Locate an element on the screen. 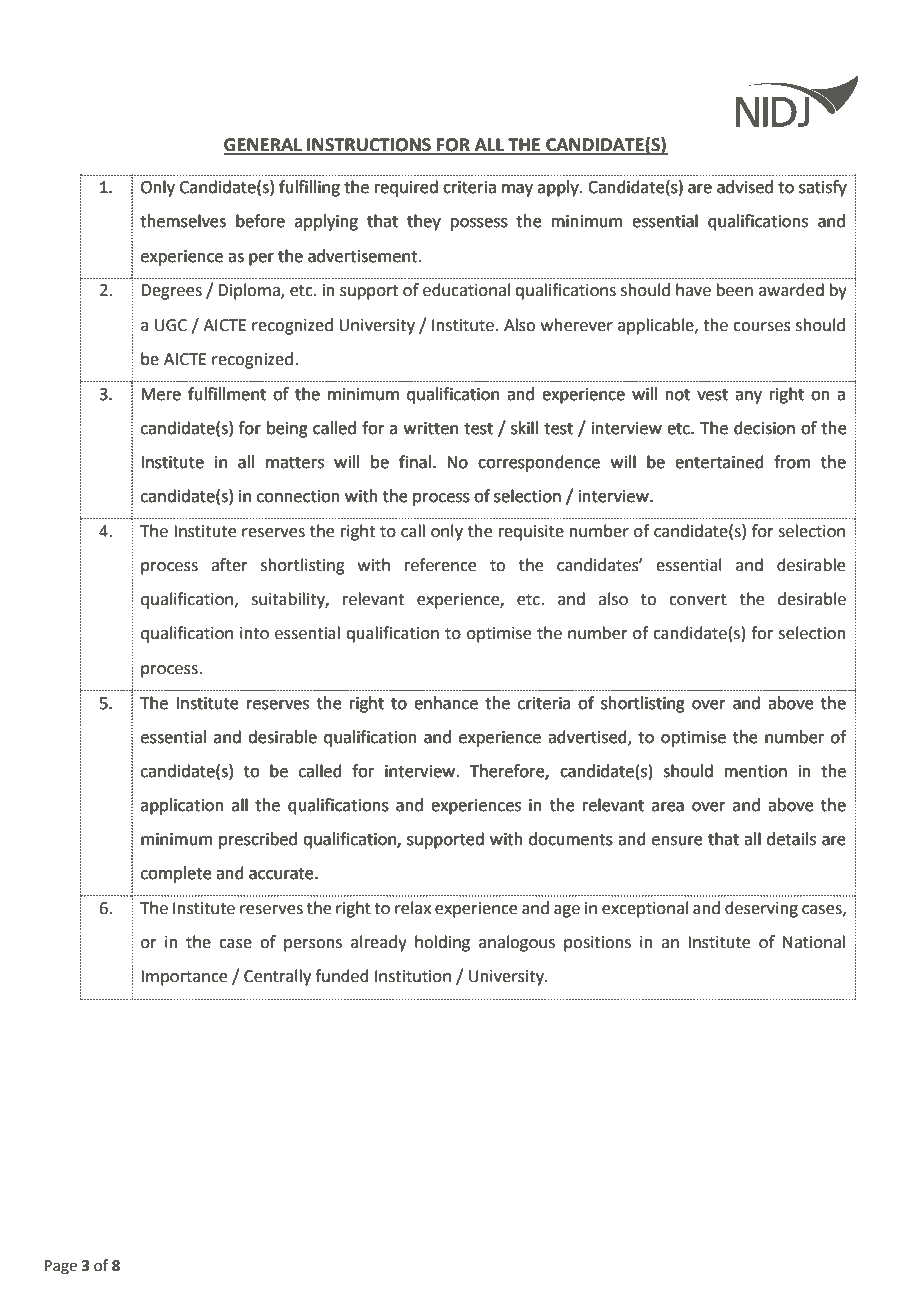 The height and width of the screenshot is (1308, 924). deserving is located at coordinates (761, 909).
